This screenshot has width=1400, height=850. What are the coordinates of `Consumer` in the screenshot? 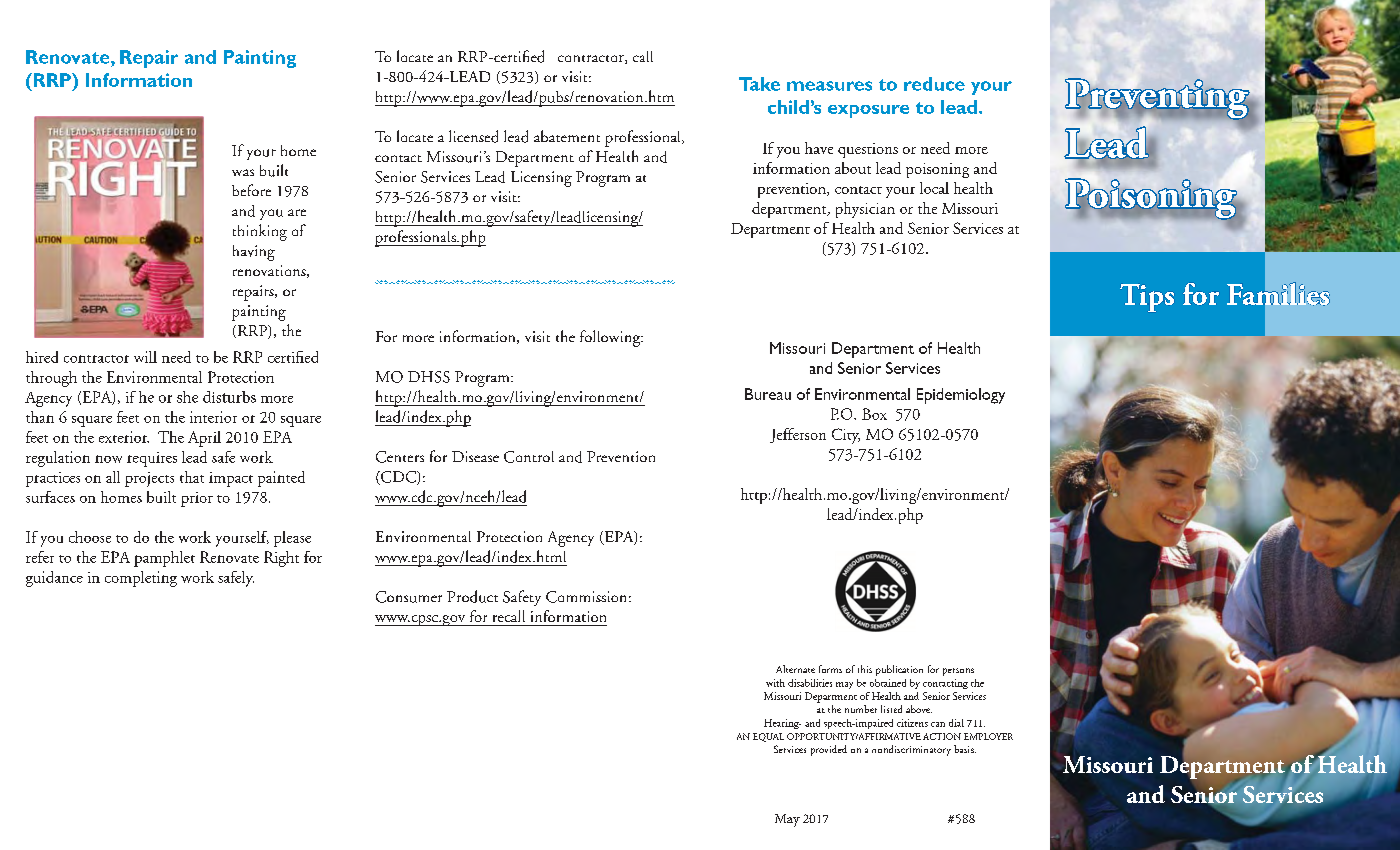 It's located at (409, 597).
